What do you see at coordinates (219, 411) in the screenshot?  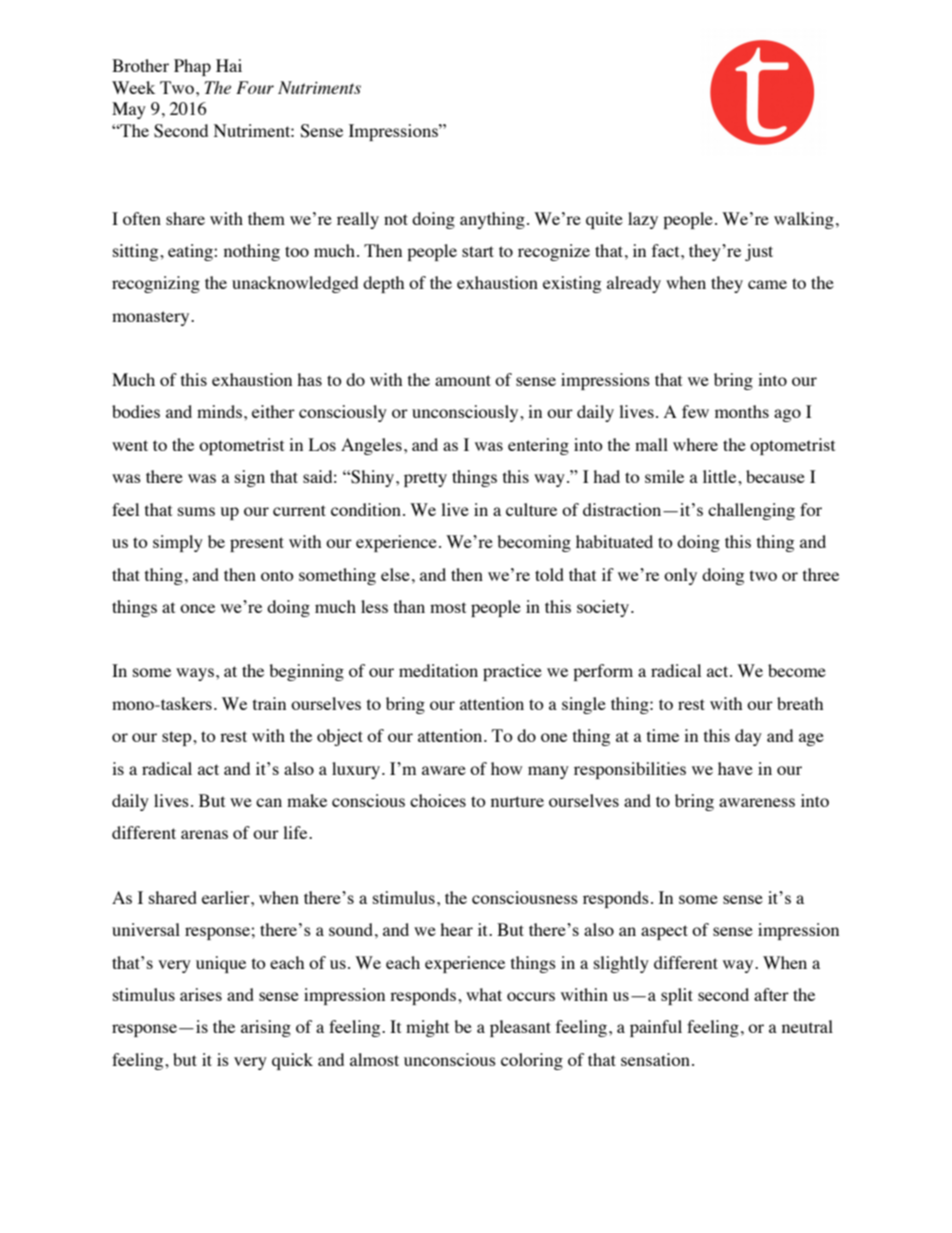 I see `minds` at bounding box center [219, 411].
